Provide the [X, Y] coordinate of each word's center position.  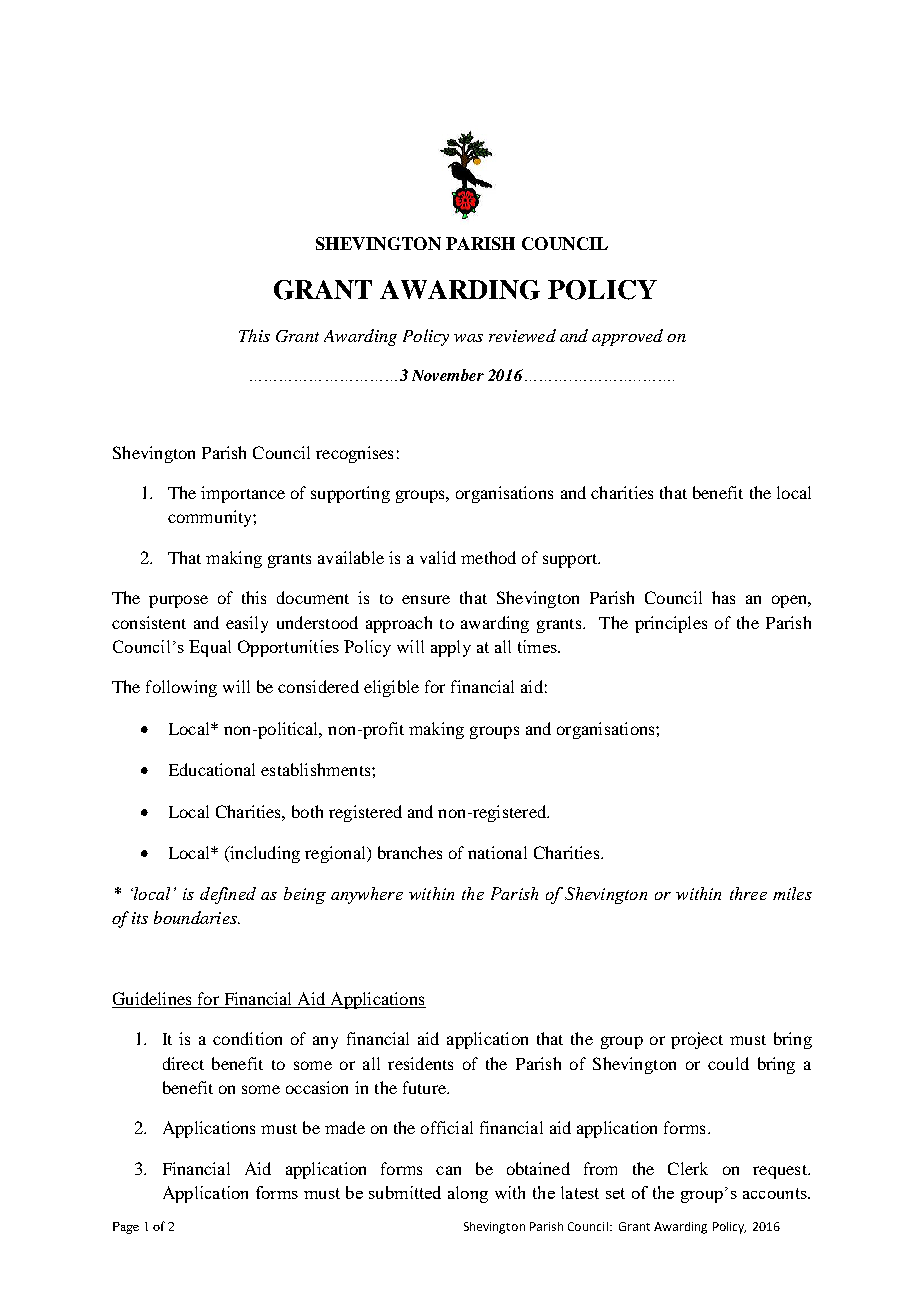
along [468, 1194]
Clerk [688, 1168]
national [497, 852]
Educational [212, 769]
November [448, 375]
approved [627, 337]
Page [126, 1228]
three [748, 893]
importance [243, 494]
